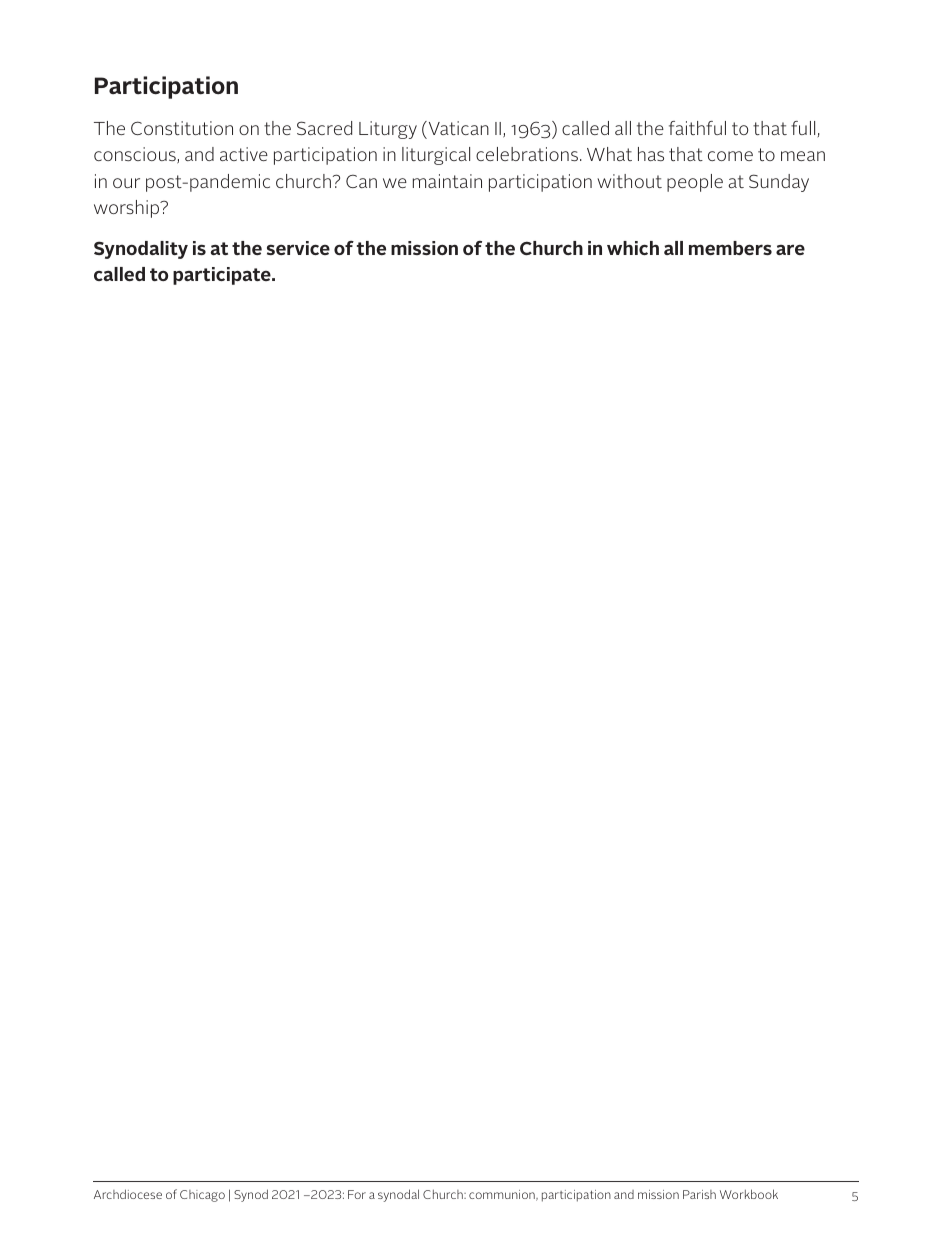  Describe the element at coordinates (436, 156) in the screenshot. I see `liturgical` at that location.
